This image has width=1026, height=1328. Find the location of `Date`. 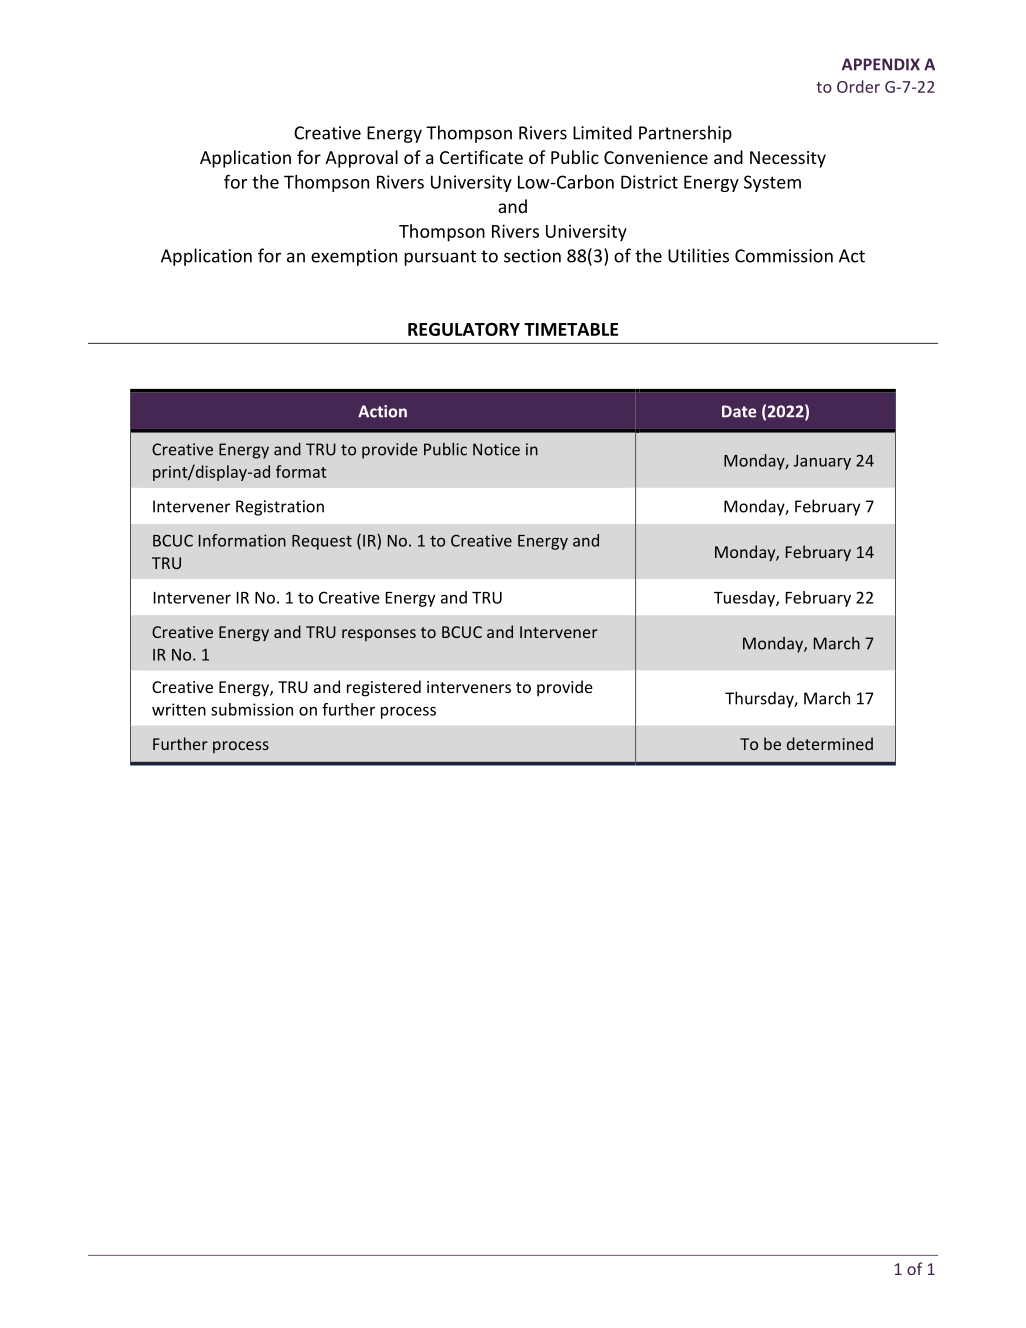

Date is located at coordinates (739, 411).
